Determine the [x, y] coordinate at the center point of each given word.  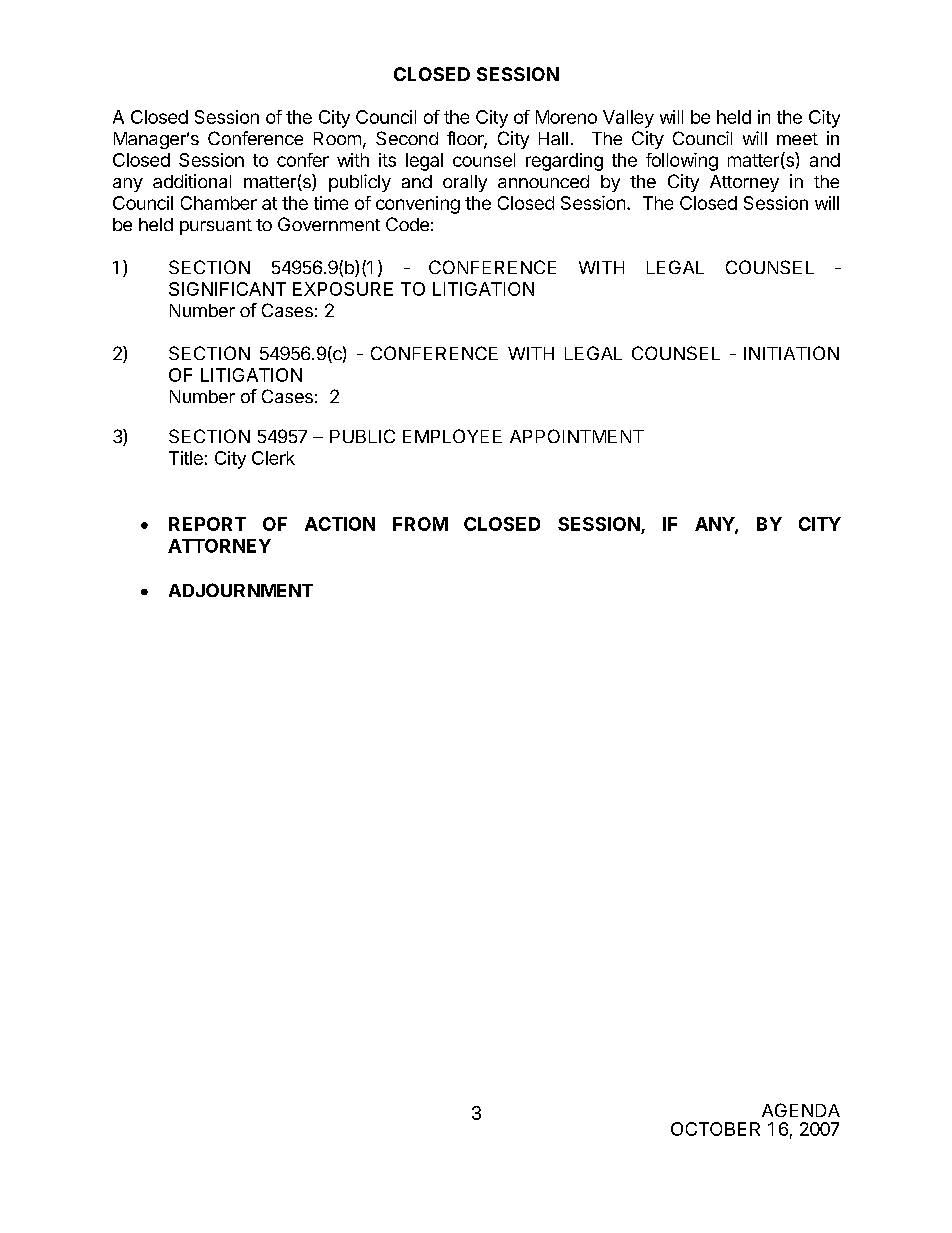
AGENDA [801, 1110]
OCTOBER [715, 1129]
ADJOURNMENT [241, 590]
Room [337, 138]
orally [465, 183]
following [682, 162]
